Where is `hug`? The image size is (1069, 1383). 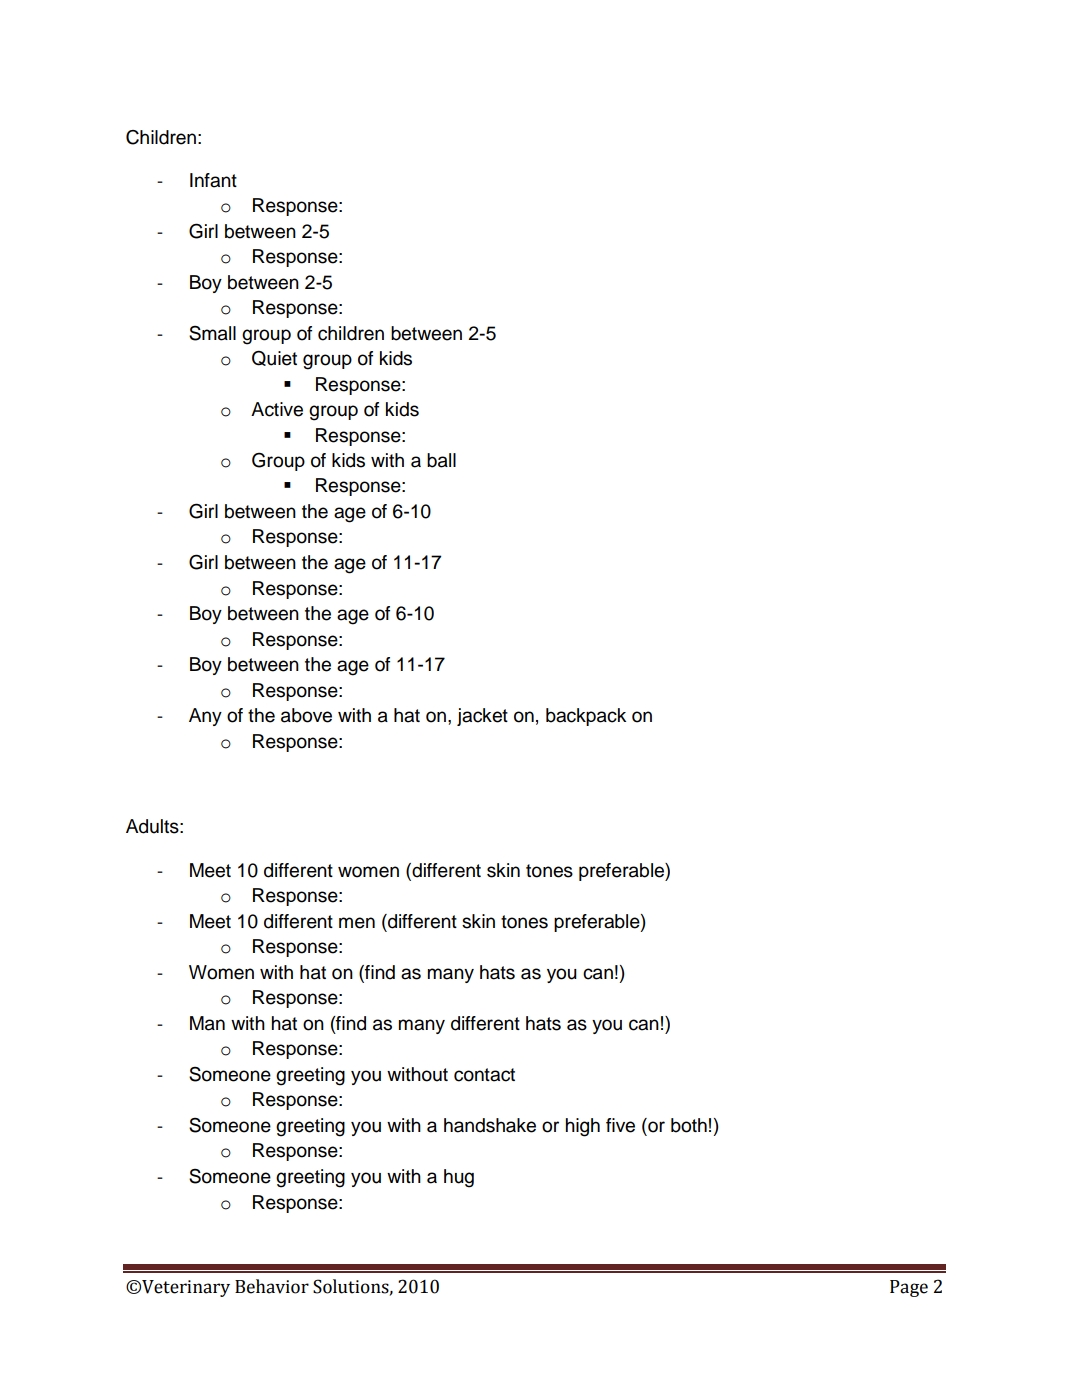
hug is located at coordinates (459, 1178).
